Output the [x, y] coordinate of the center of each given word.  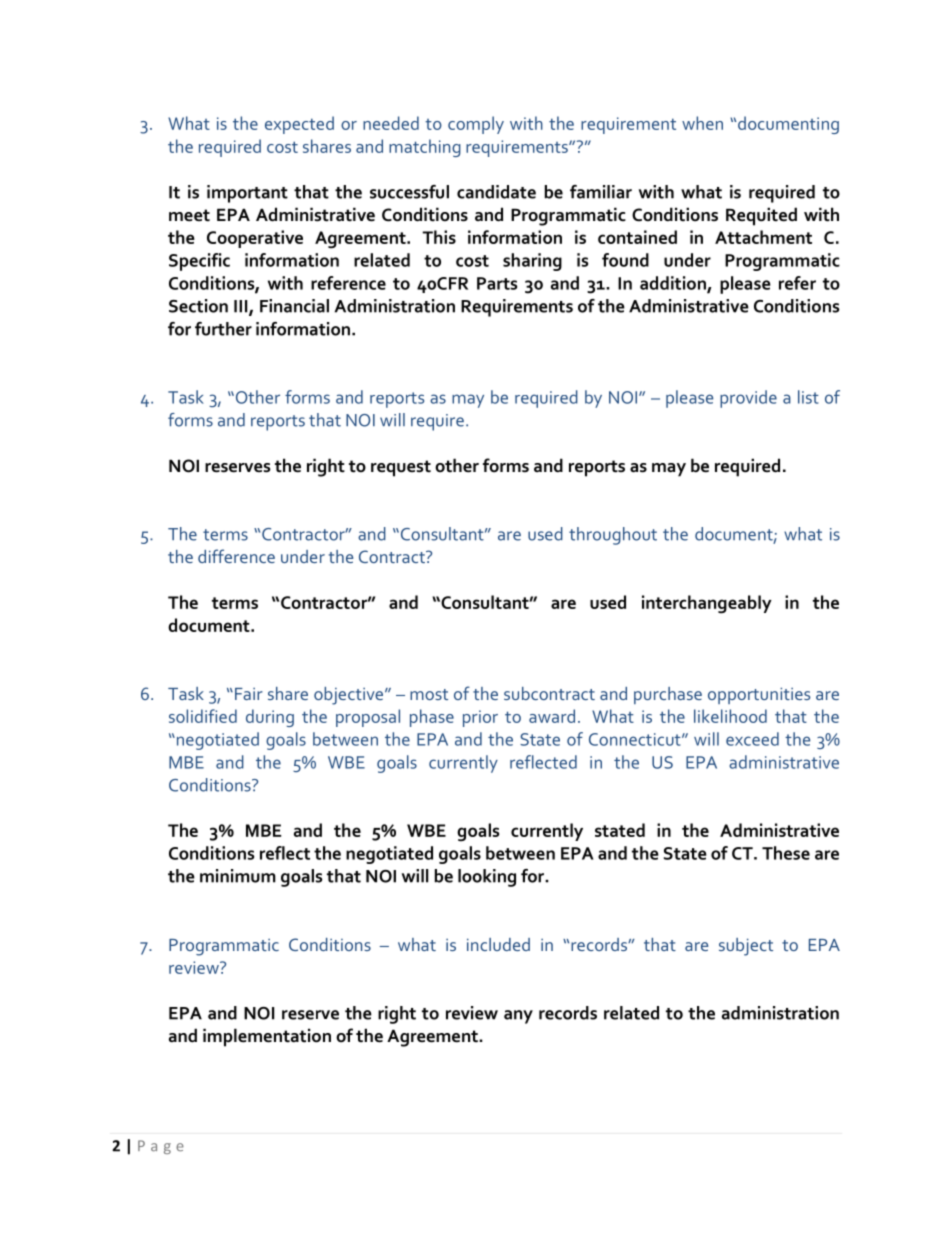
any [518, 1017]
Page [161, 1147]
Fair [249, 694]
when [702, 123]
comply [476, 125]
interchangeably [707, 604]
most [429, 694]
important [247, 194]
